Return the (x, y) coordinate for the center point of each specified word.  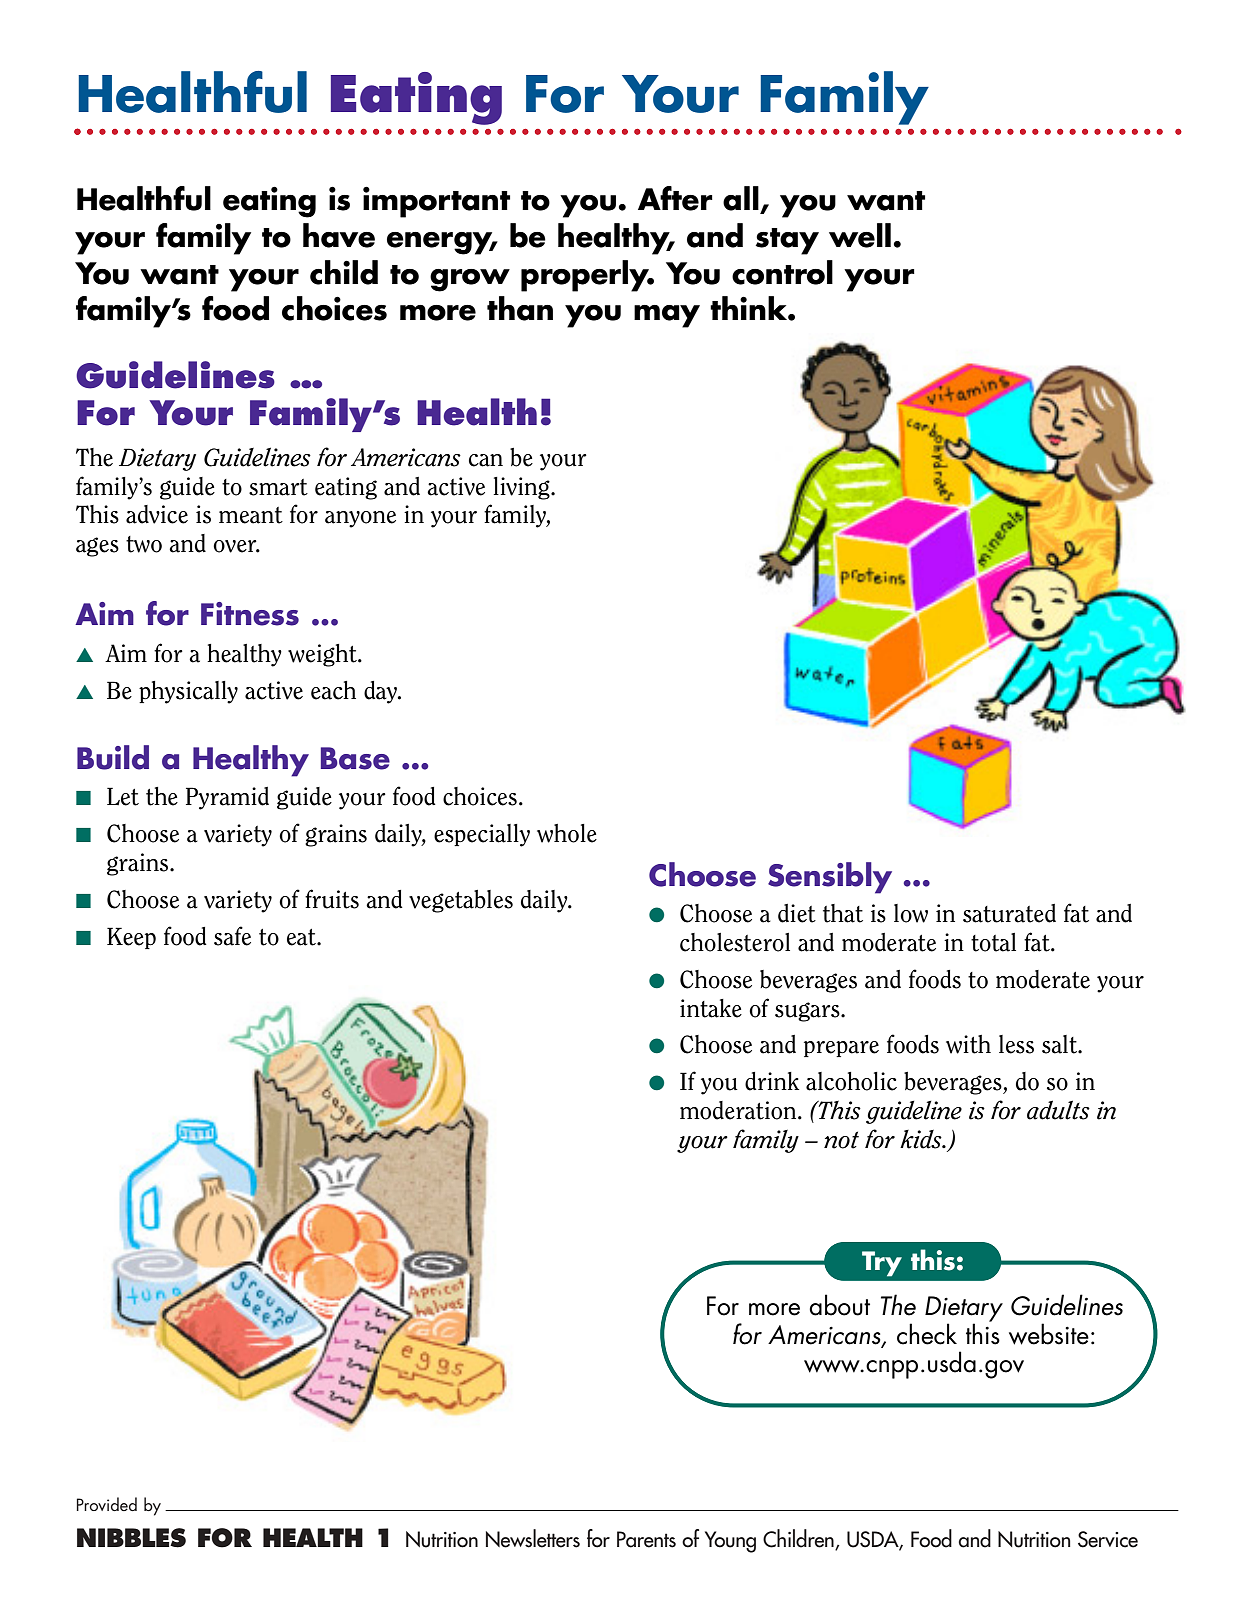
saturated (1009, 913)
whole (567, 833)
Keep (131, 938)
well (860, 235)
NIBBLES (131, 1538)
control (782, 272)
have (339, 235)
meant (251, 515)
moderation (739, 1110)
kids (922, 1139)
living (523, 488)
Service (1108, 1539)
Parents (646, 1539)
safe (232, 936)
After (675, 198)
